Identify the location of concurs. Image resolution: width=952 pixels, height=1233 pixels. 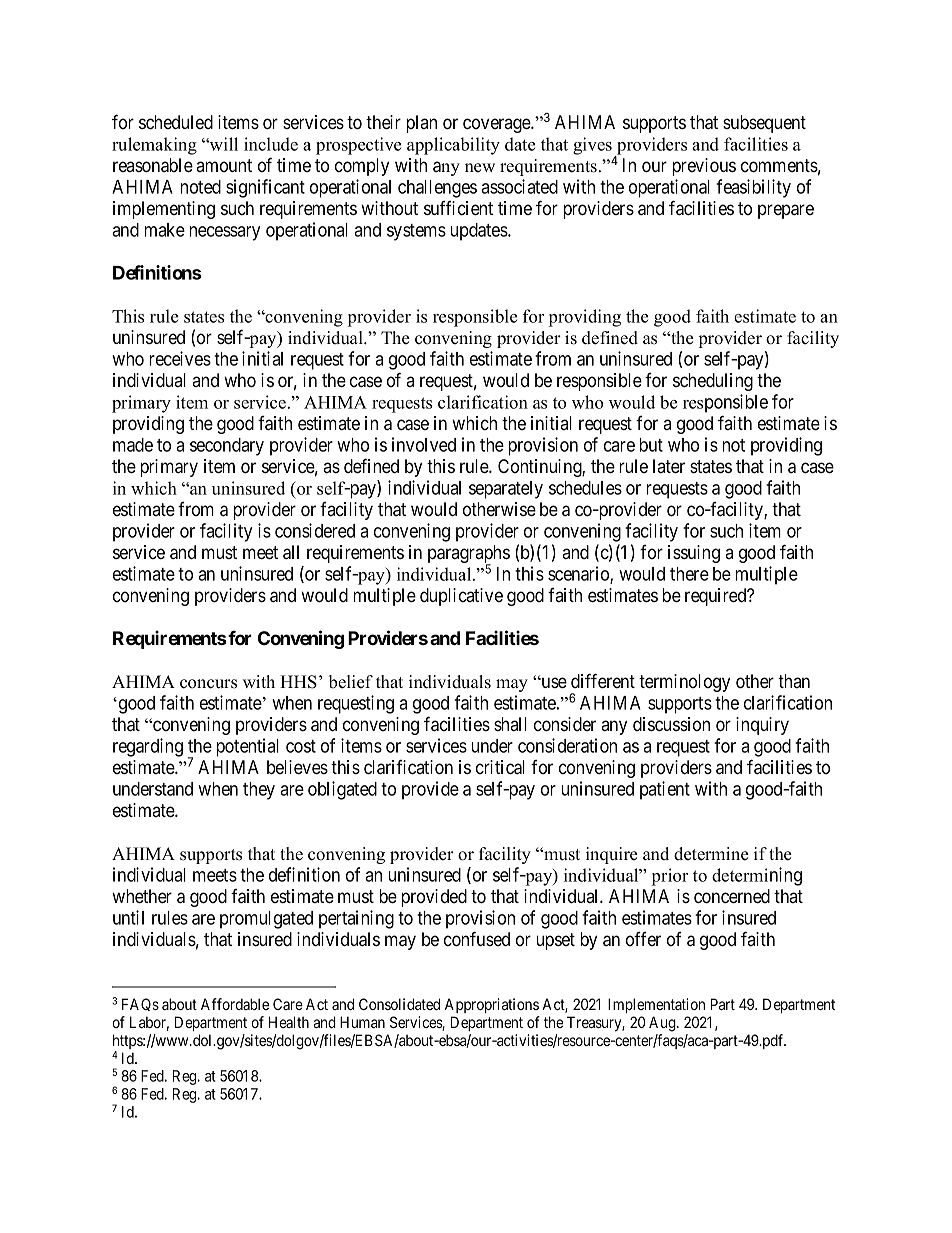
(208, 684).
